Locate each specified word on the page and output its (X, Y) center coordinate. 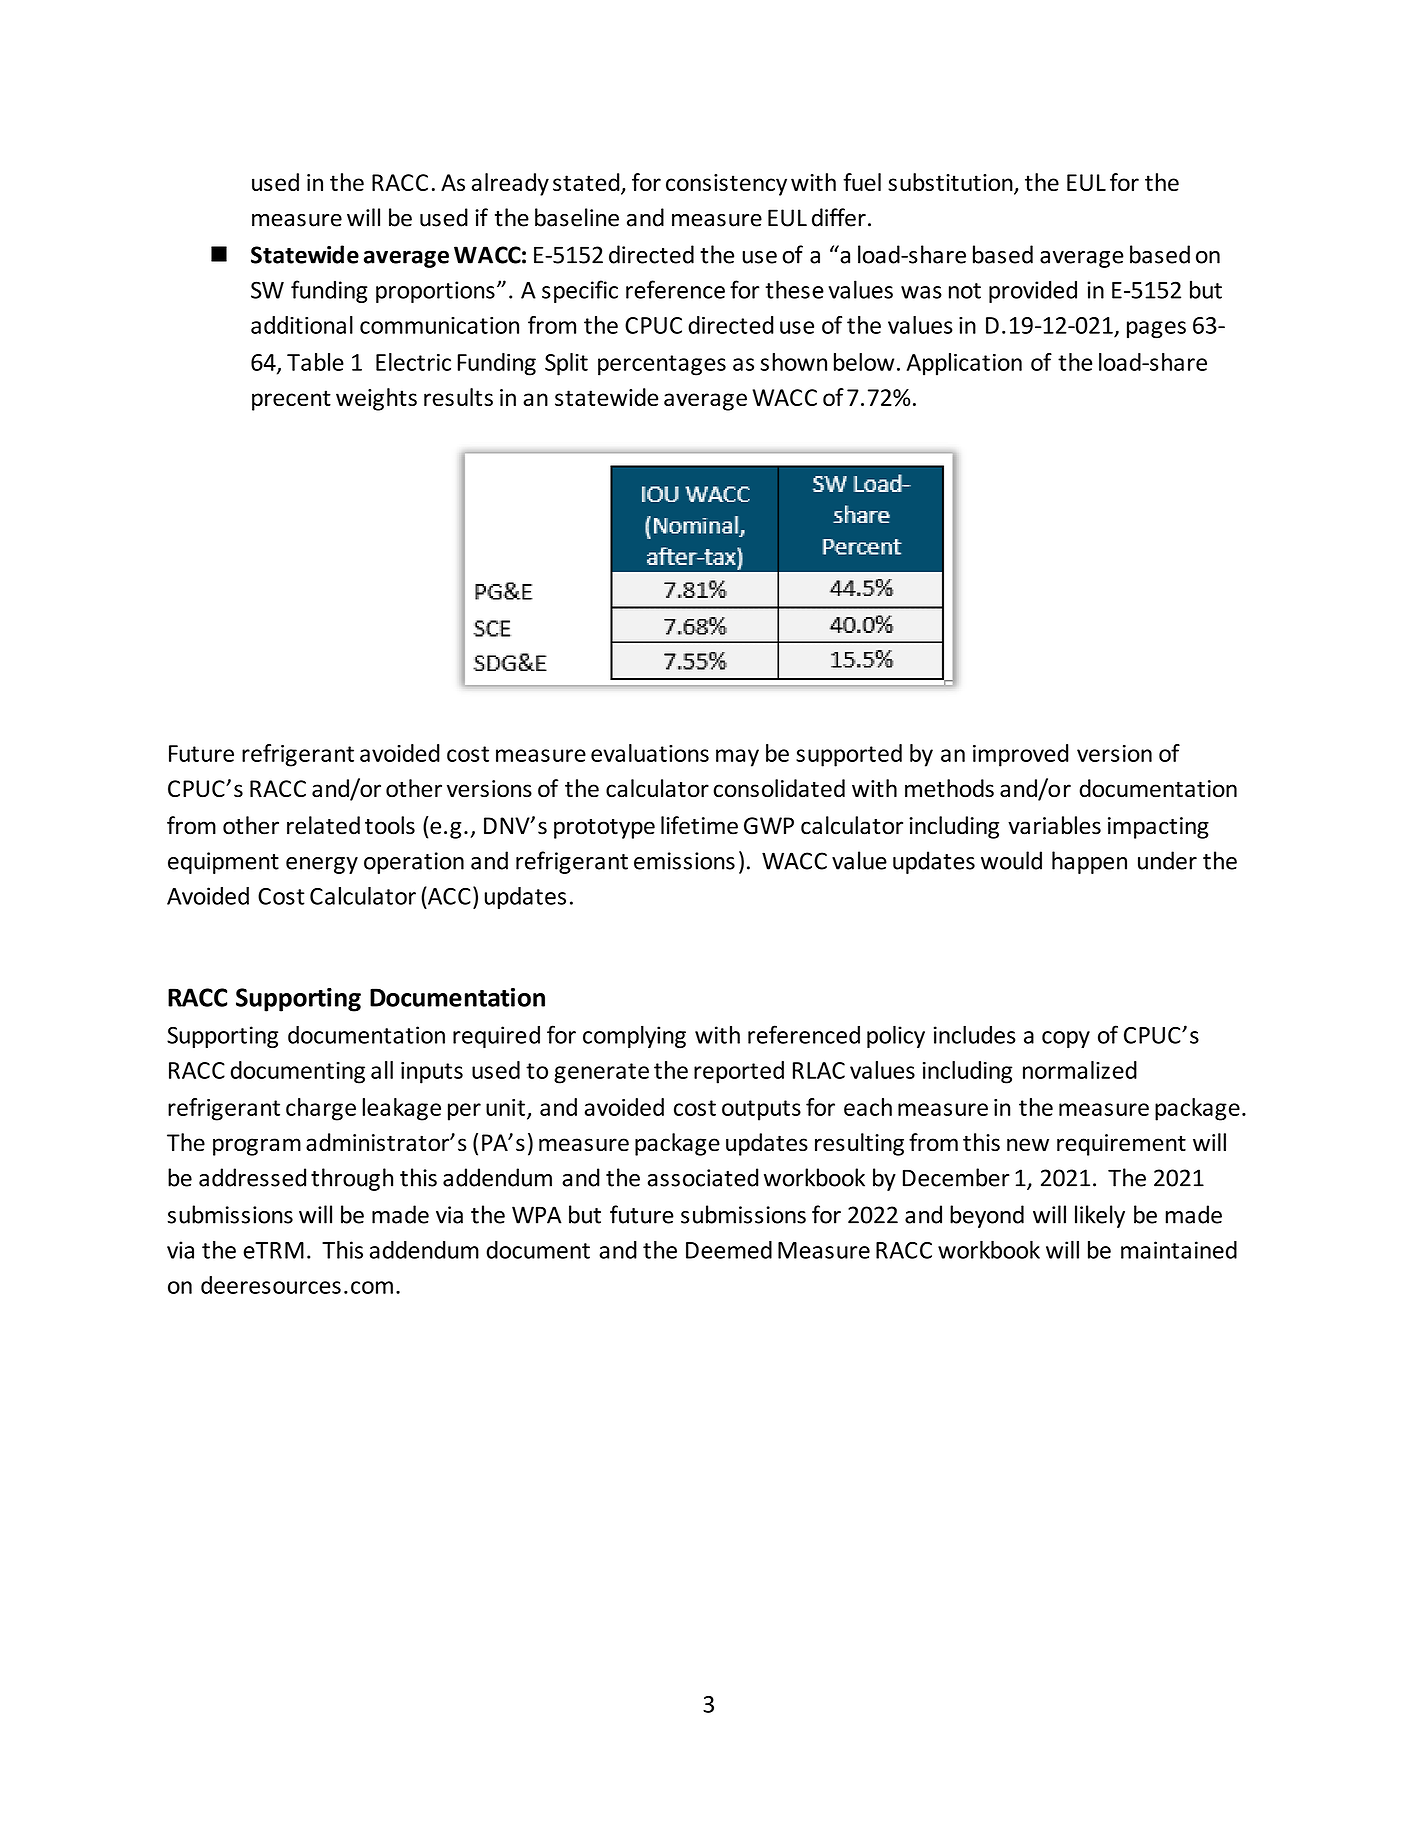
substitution (951, 183)
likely (1100, 1216)
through (352, 1179)
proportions (435, 292)
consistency (726, 185)
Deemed (729, 1250)
